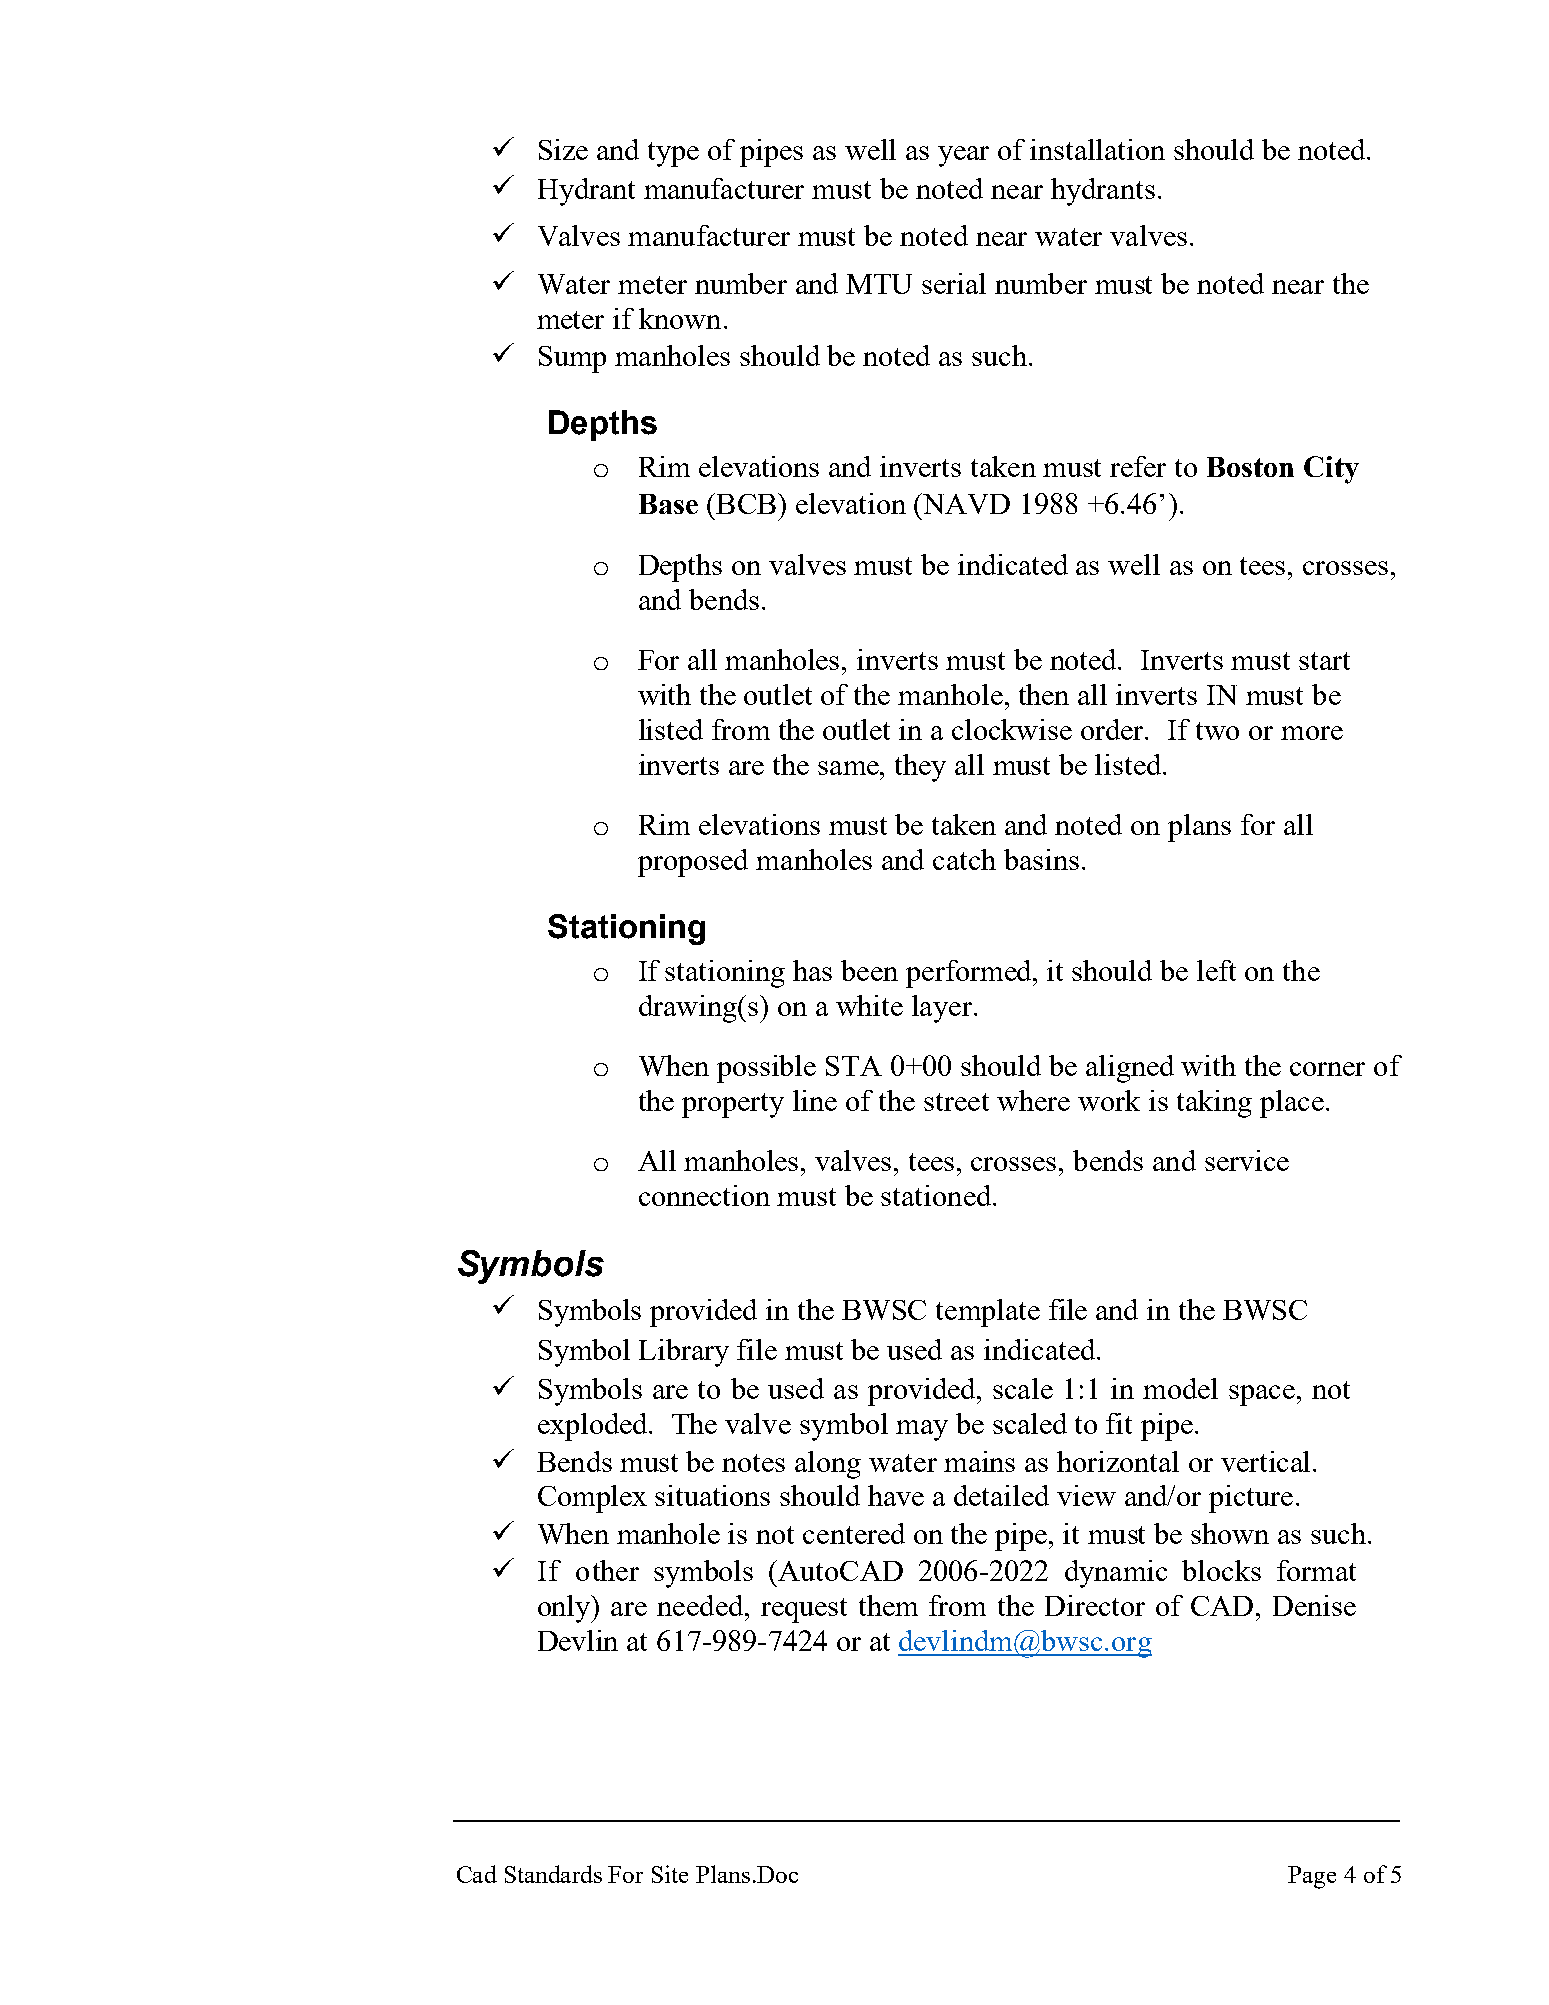 The height and width of the image is (2005, 1549). What do you see at coordinates (1312, 1877) in the image?
I see `Page` at bounding box center [1312, 1877].
